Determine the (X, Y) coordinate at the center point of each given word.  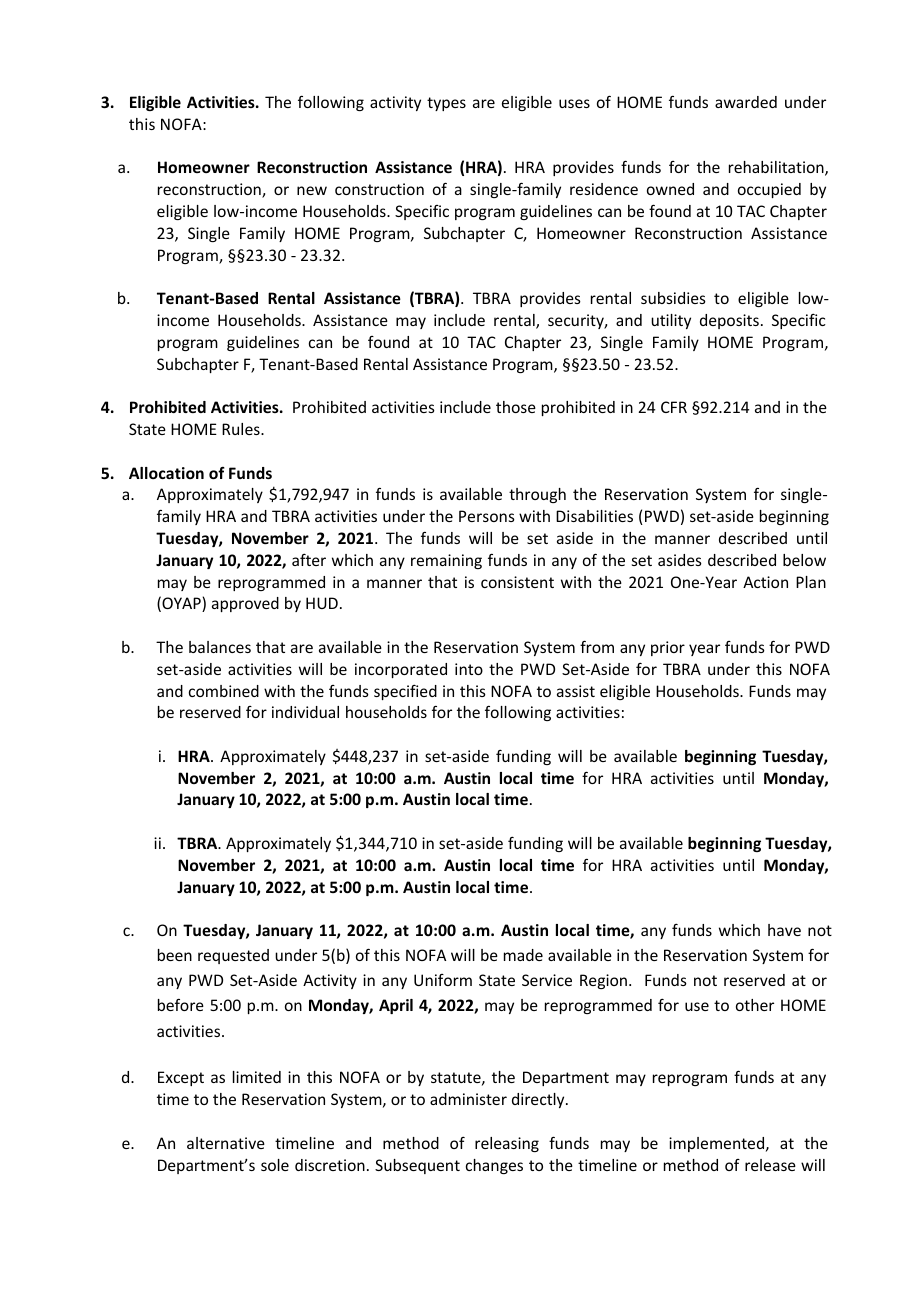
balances (220, 647)
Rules (242, 429)
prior (668, 648)
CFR (674, 407)
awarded (746, 102)
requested (233, 956)
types (446, 104)
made (523, 955)
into (469, 669)
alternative (226, 1143)
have (784, 930)
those (516, 407)
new (312, 190)
